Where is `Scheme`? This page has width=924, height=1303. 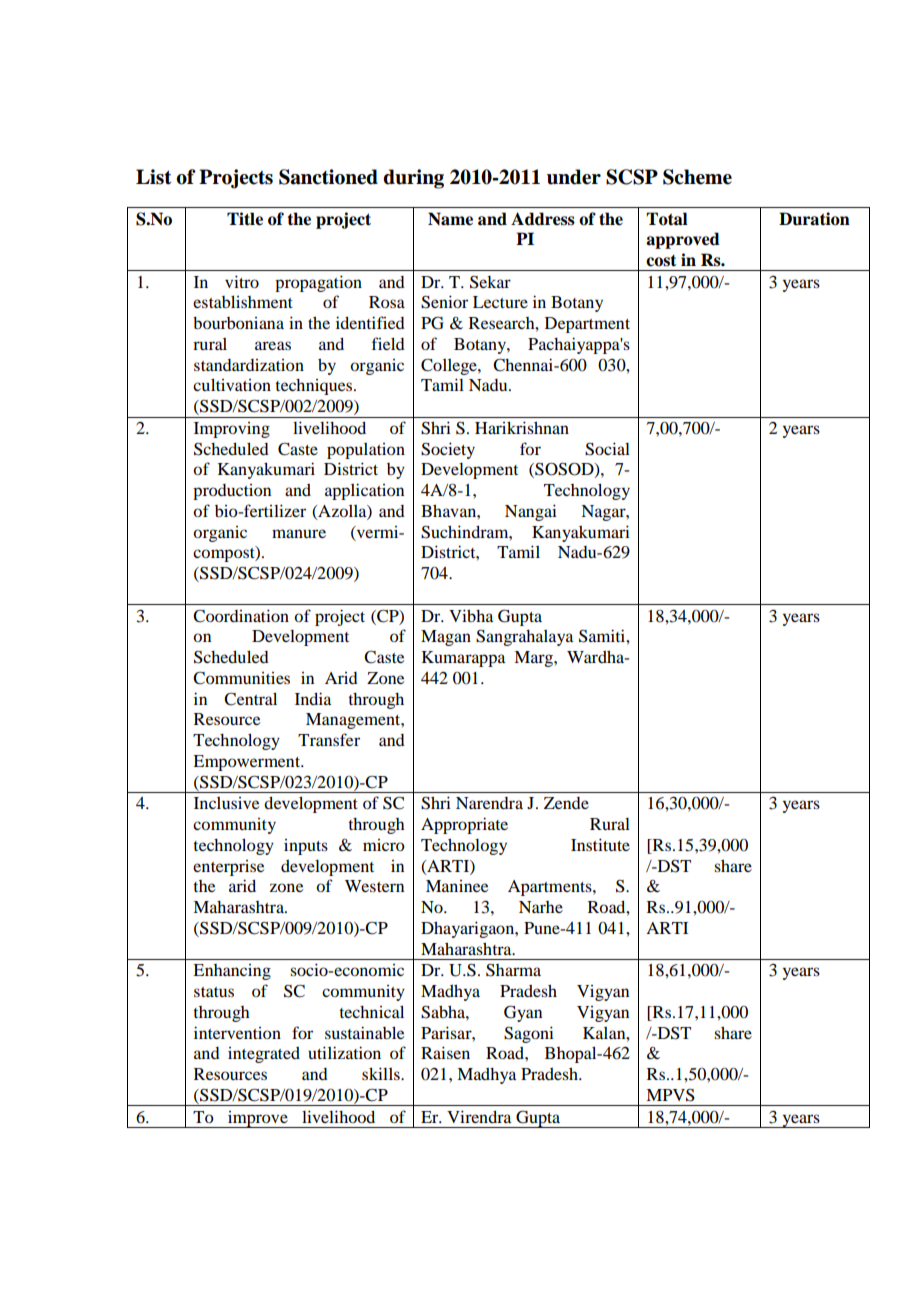 Scheme is located at coordinates (697, 177).
